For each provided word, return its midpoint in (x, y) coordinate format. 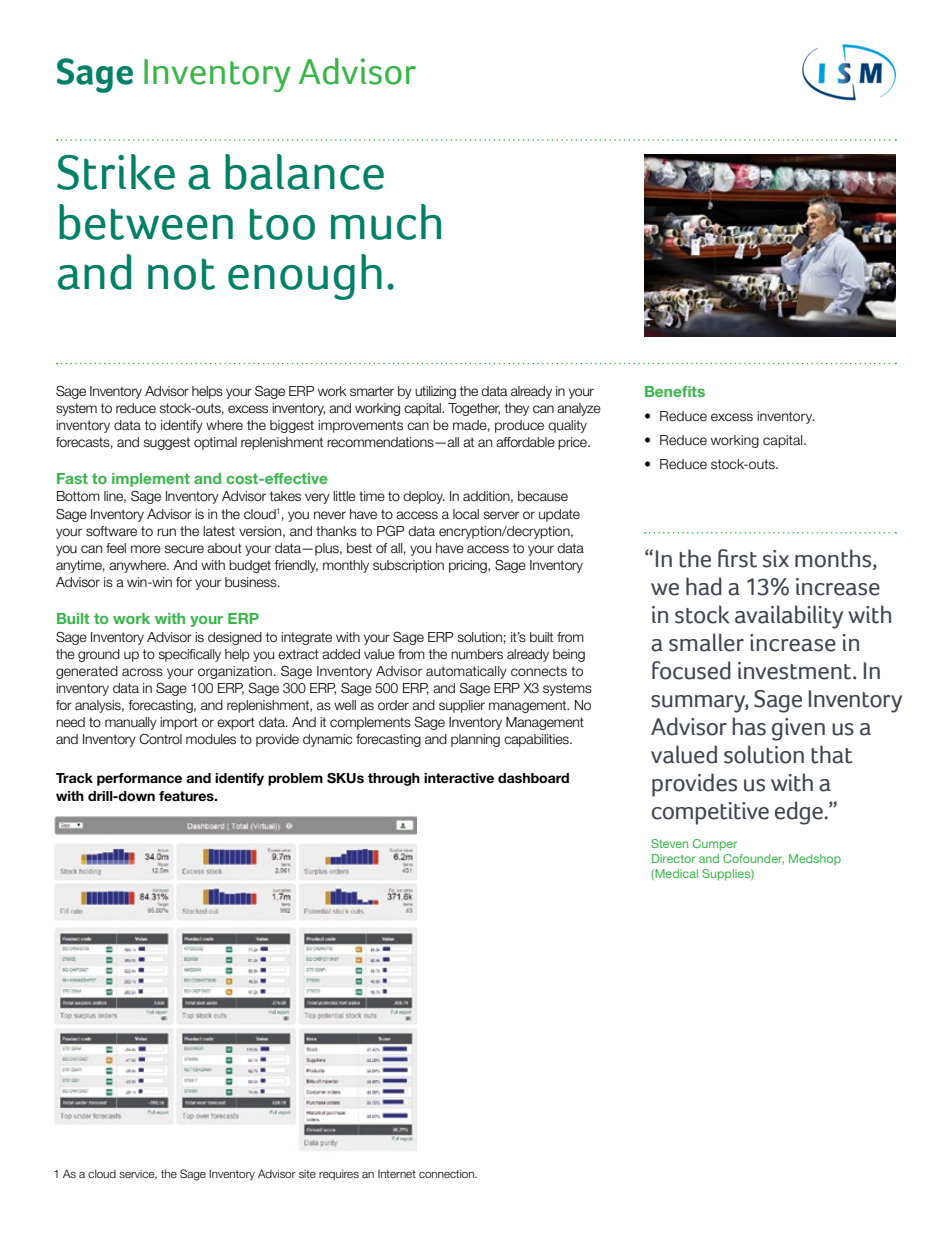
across (142, 672)
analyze (579, 409)
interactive (459, 778)
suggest (167, 443)
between (146, 222)
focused (691, 670)
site (307, 1174)
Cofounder (753, 859)
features (187, 796)
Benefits (675, 391)
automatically (466, 672)
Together (474, 409)
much (386, 222)
